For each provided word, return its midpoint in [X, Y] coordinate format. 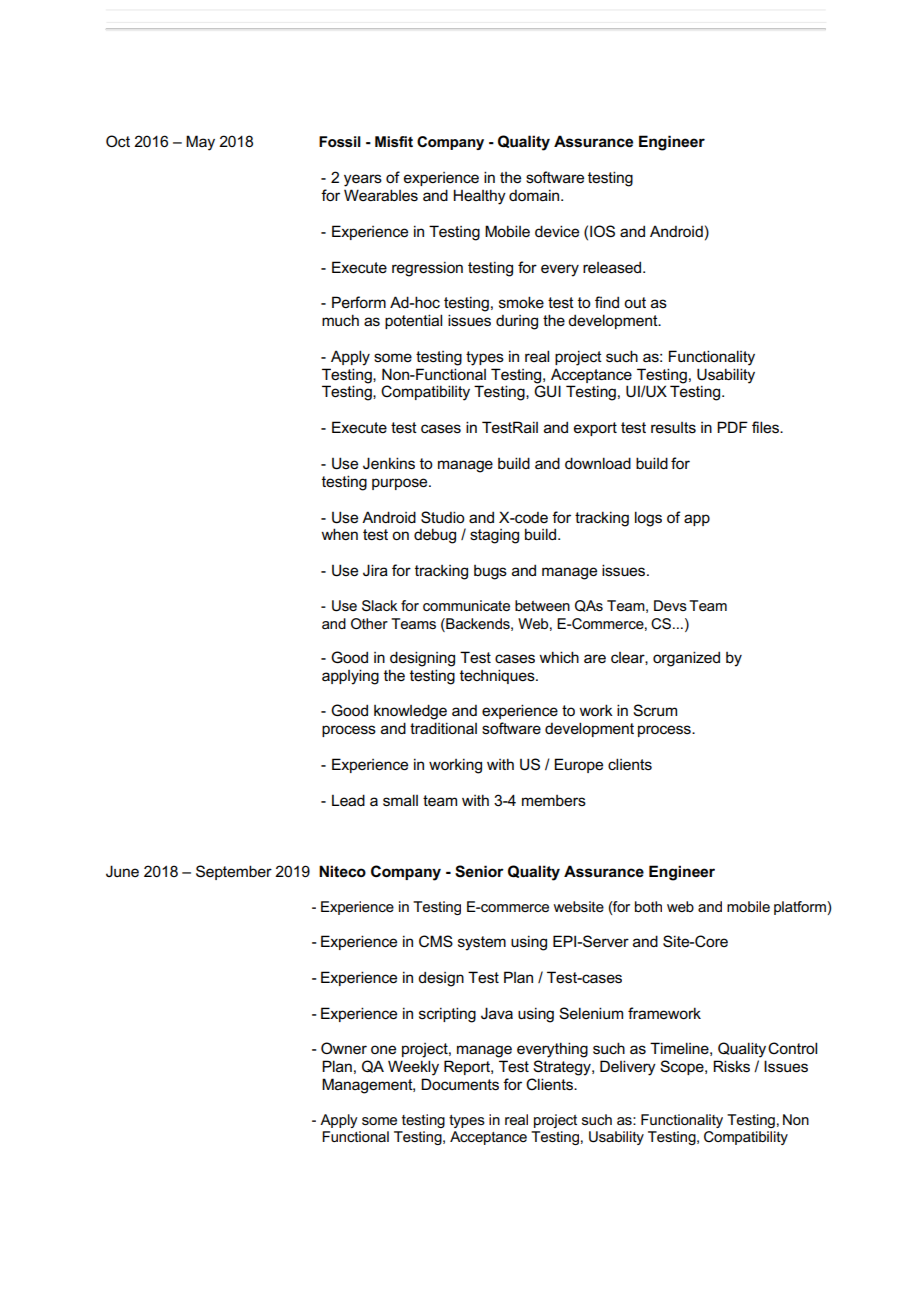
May [200, 143]
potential [413, 321]
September [234, 872]
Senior [479, 871]
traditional [443, 728]
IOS [602, 231]
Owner [344, 1048]
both [648, 906]
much [340, 320]
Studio [443, 517]
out [635, 302]
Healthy [479, 197]
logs [648, 519]
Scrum [655, 710]
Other [369, 623]
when [339, 534]
